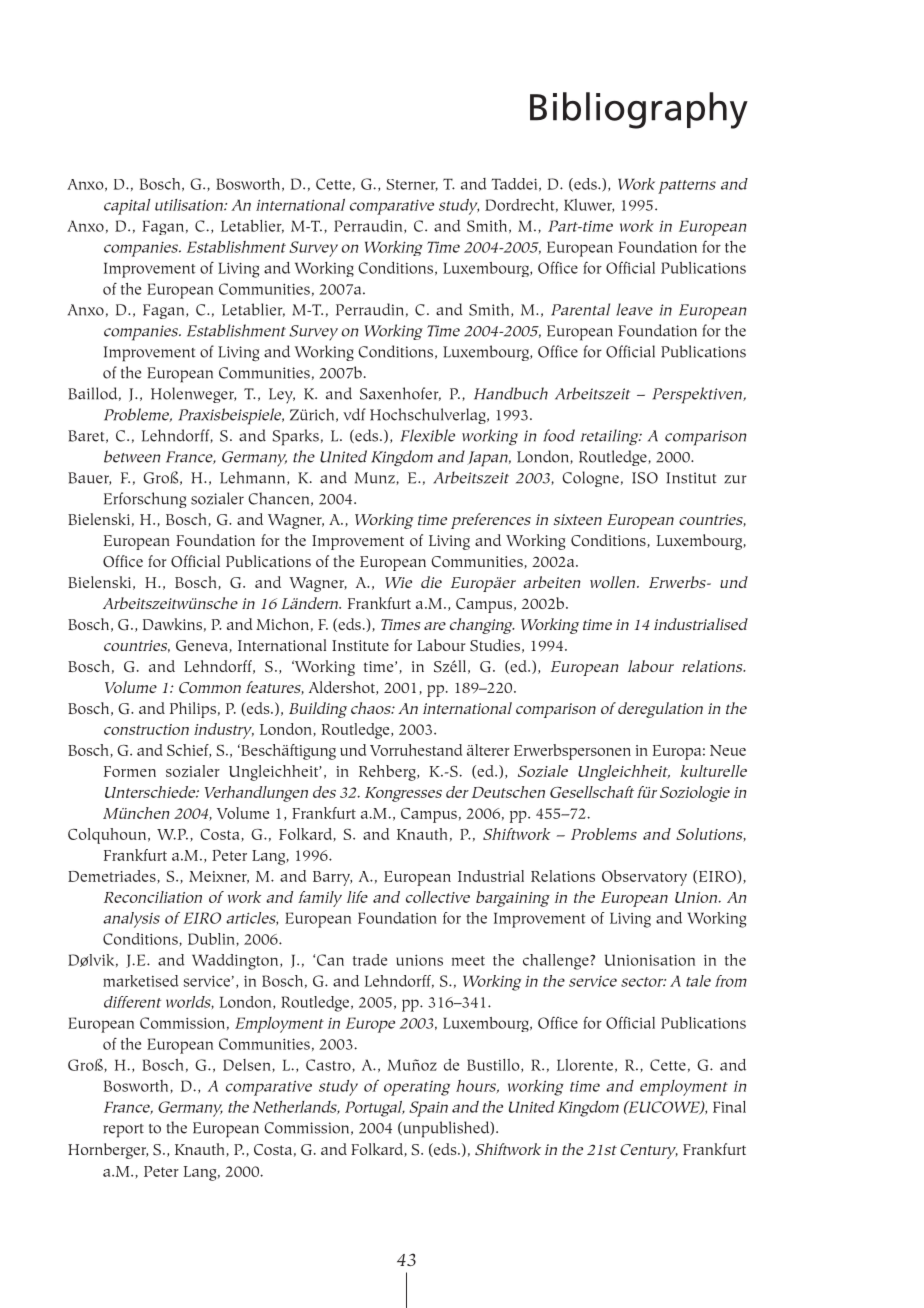 This document has height=1308, width=924. What do you see at coordinates (728, 750) in the document?
I see `Neue` at bounding box center [728, 750].
